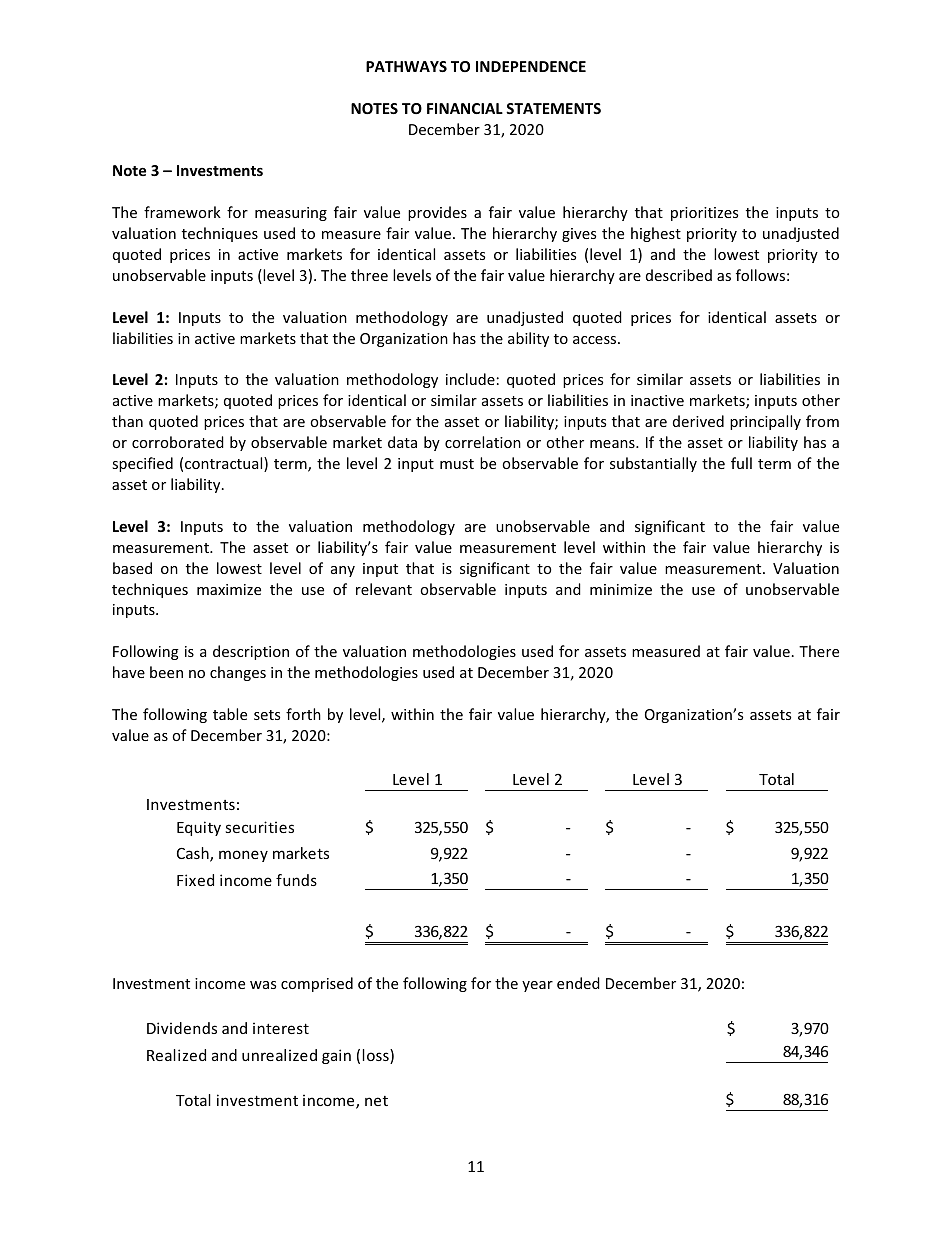 Image resolution: width=952 pixels, height=1233 pixels. I want to click on correlation, so click(483, 442).
